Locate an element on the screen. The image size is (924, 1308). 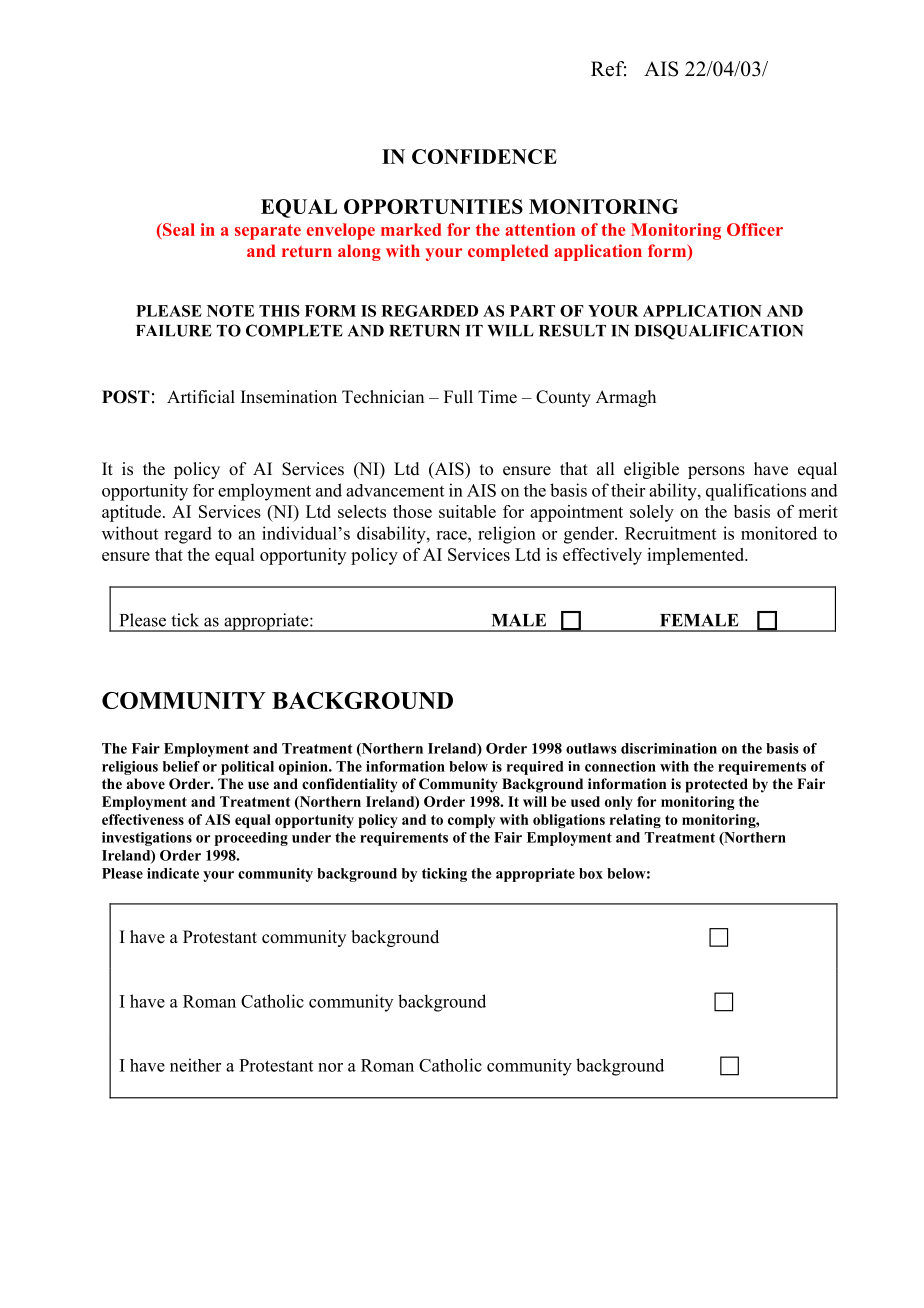
CONFIDENCE is located at coordinates (484, 156).
